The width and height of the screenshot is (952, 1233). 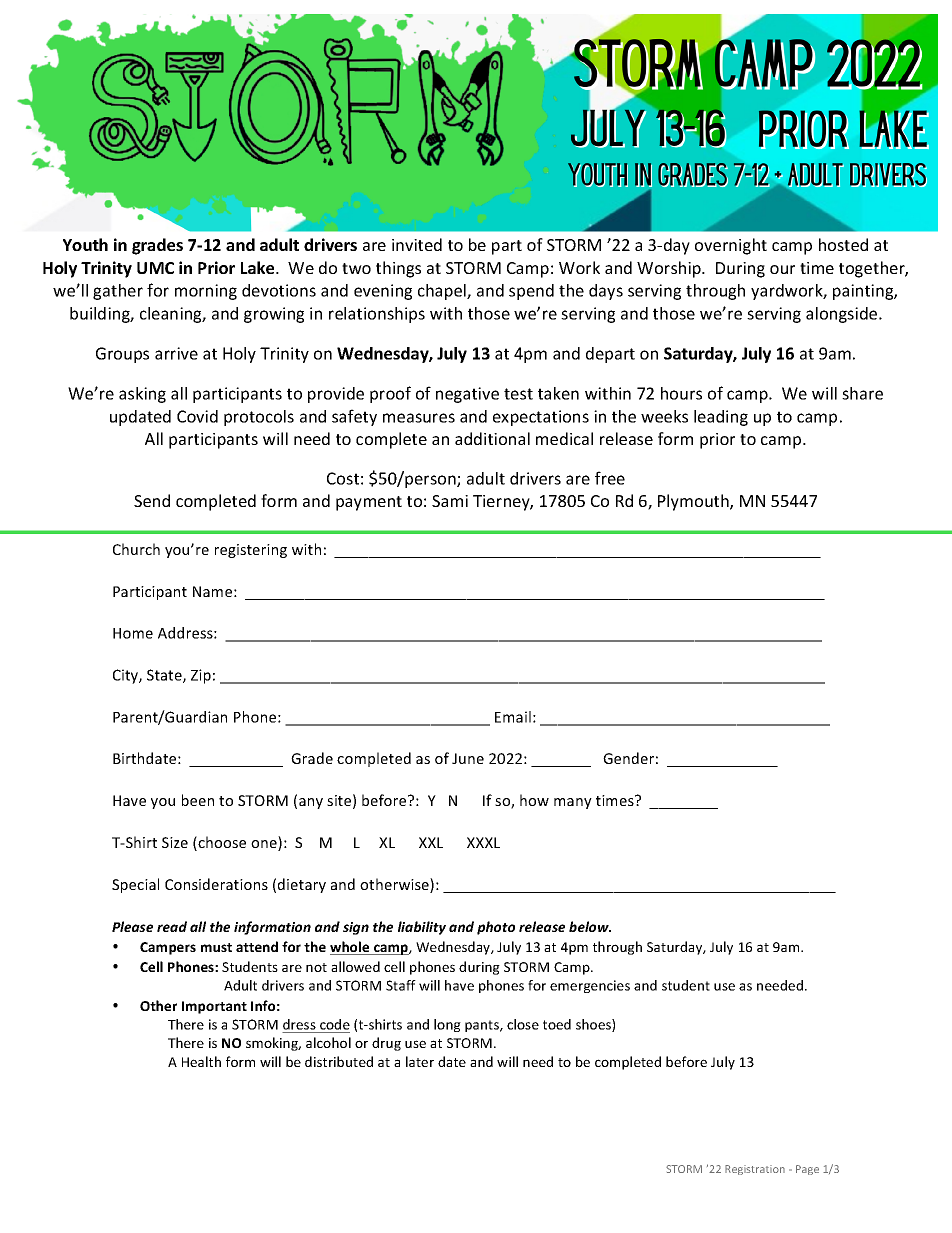 What do you see at coordinates (165, 676) in the screenshot?
I see `State` at bounding box center [165, 676].
